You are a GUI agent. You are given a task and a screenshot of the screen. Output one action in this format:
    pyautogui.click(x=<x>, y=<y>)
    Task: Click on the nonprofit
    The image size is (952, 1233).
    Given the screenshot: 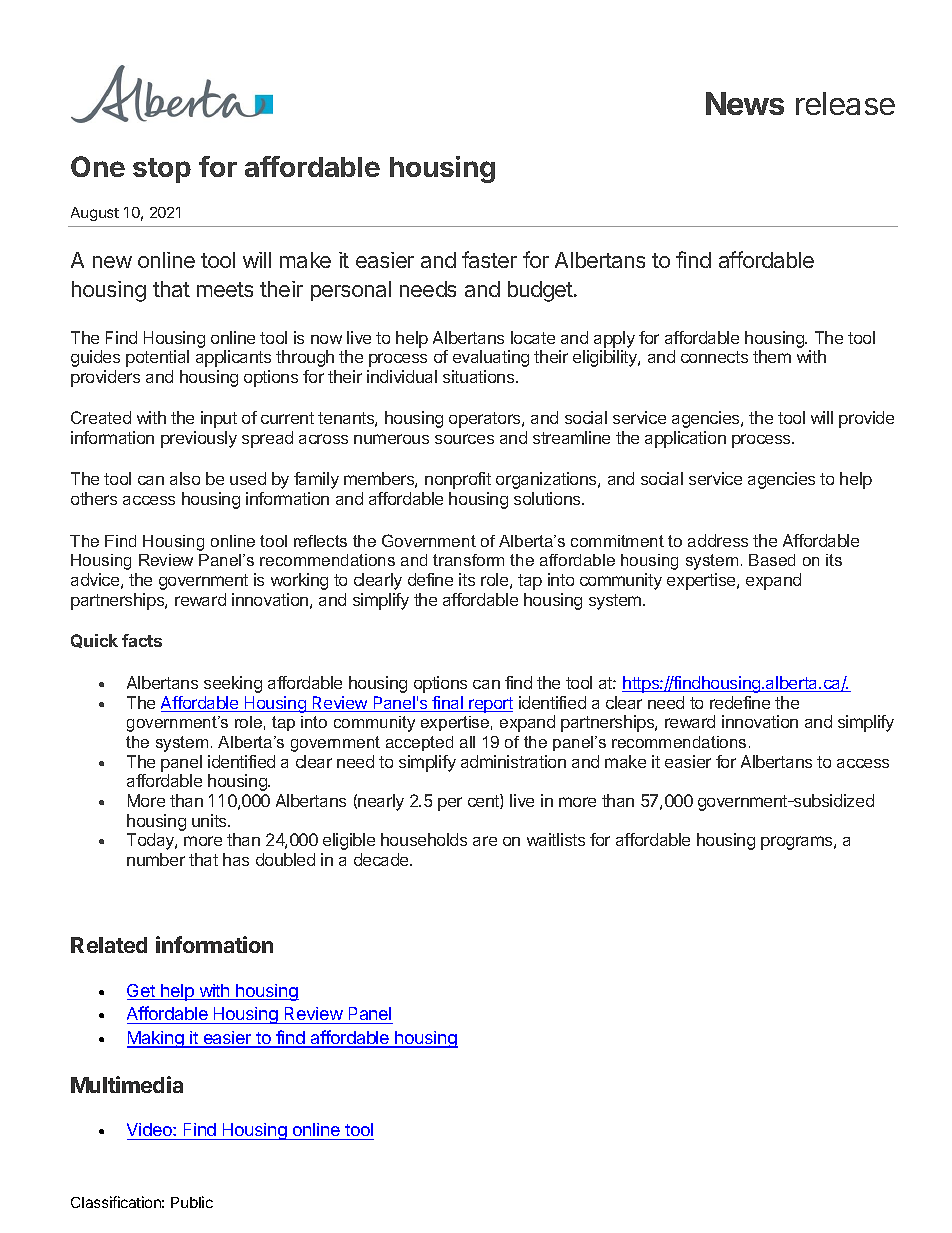 What is the action you would take?
    pyautogui.click(x=458, y=480)
